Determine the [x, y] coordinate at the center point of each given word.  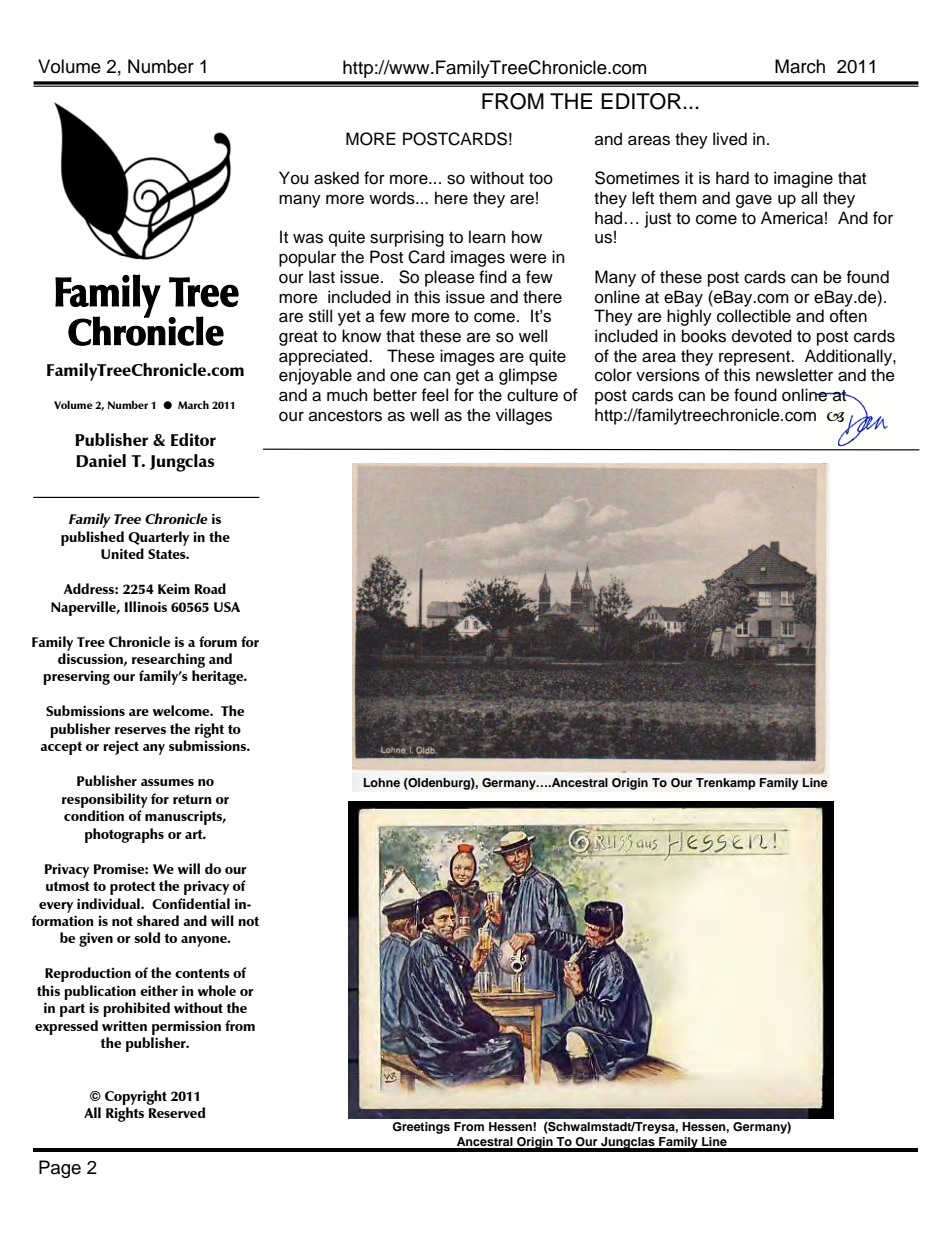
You [293, 178]
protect [133, 888]
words [393, 198]
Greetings [421, 1128]
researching [168, 660]
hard [732, 178]
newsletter [794, 375]
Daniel [101, 460]
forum [218, 641]
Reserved [177, 1112]
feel [435, 395]
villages [524, 416]
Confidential [191, 903]
